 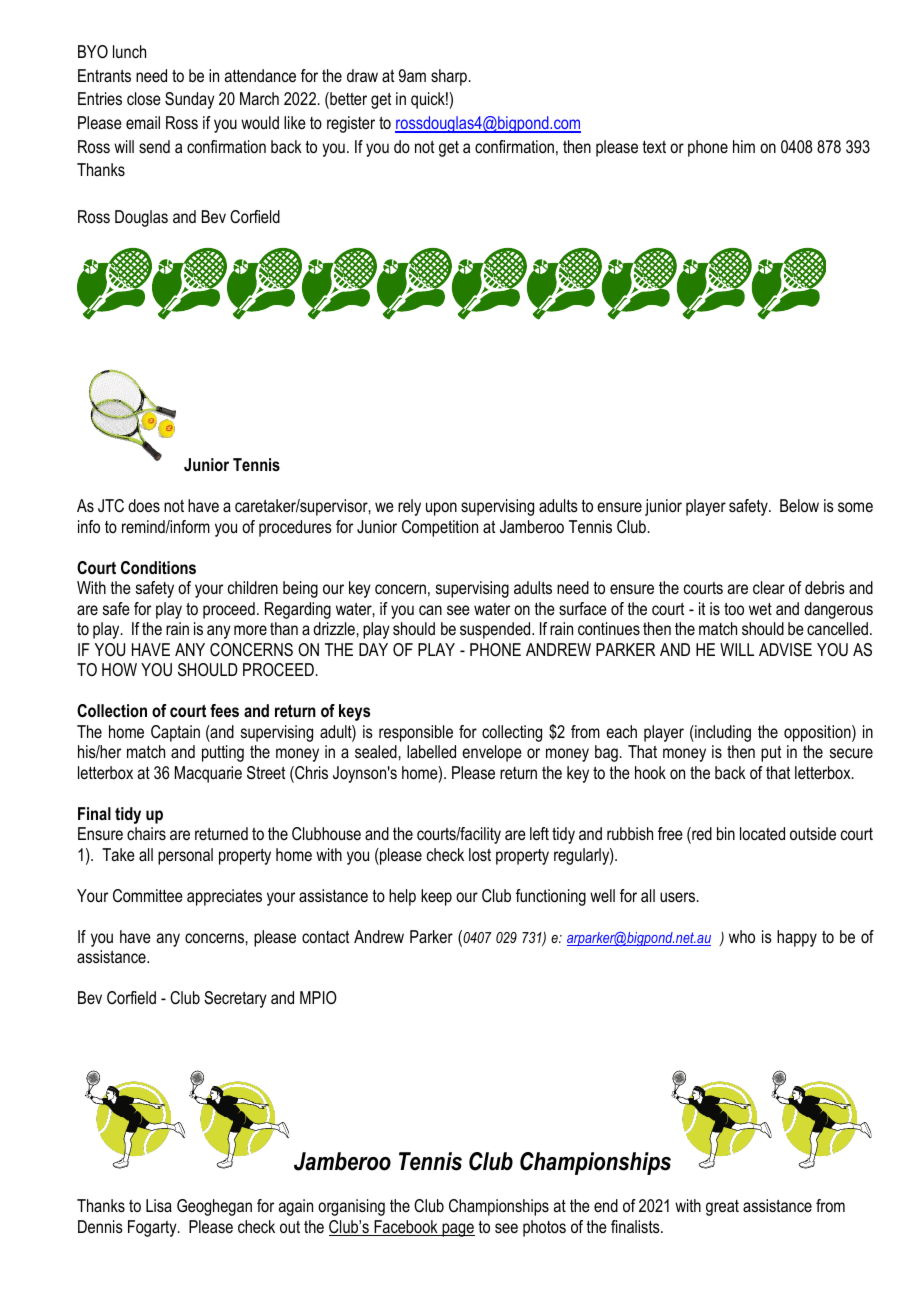 What do you see at coordinates (190, 100) in the image?
I see `Sunday` at bounding box center [190, 100].
